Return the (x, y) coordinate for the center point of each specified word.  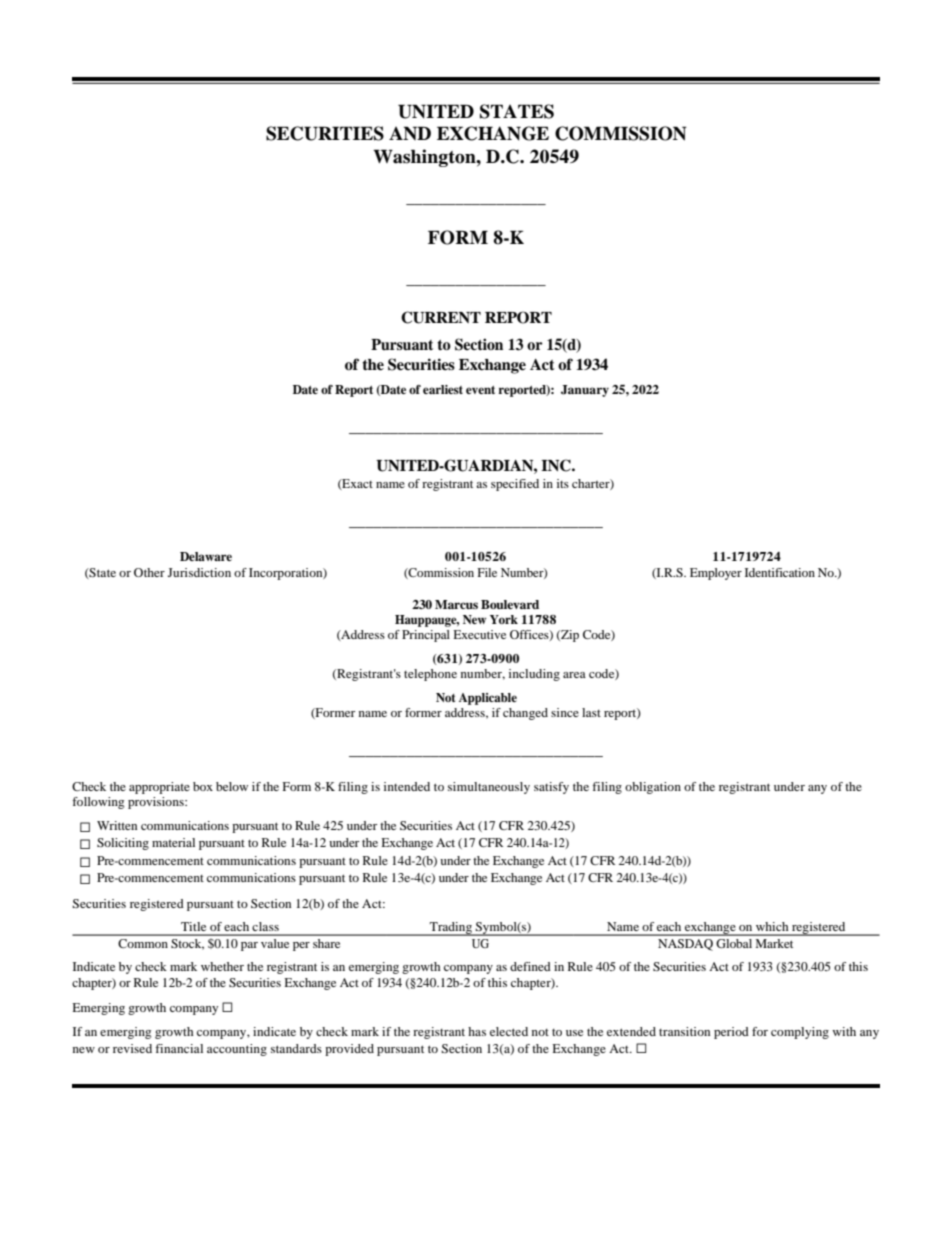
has (477, 1031)
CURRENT (441, 317)
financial (179, 1048)
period (731, 1033)
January (585, 391)
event (480, 390)
